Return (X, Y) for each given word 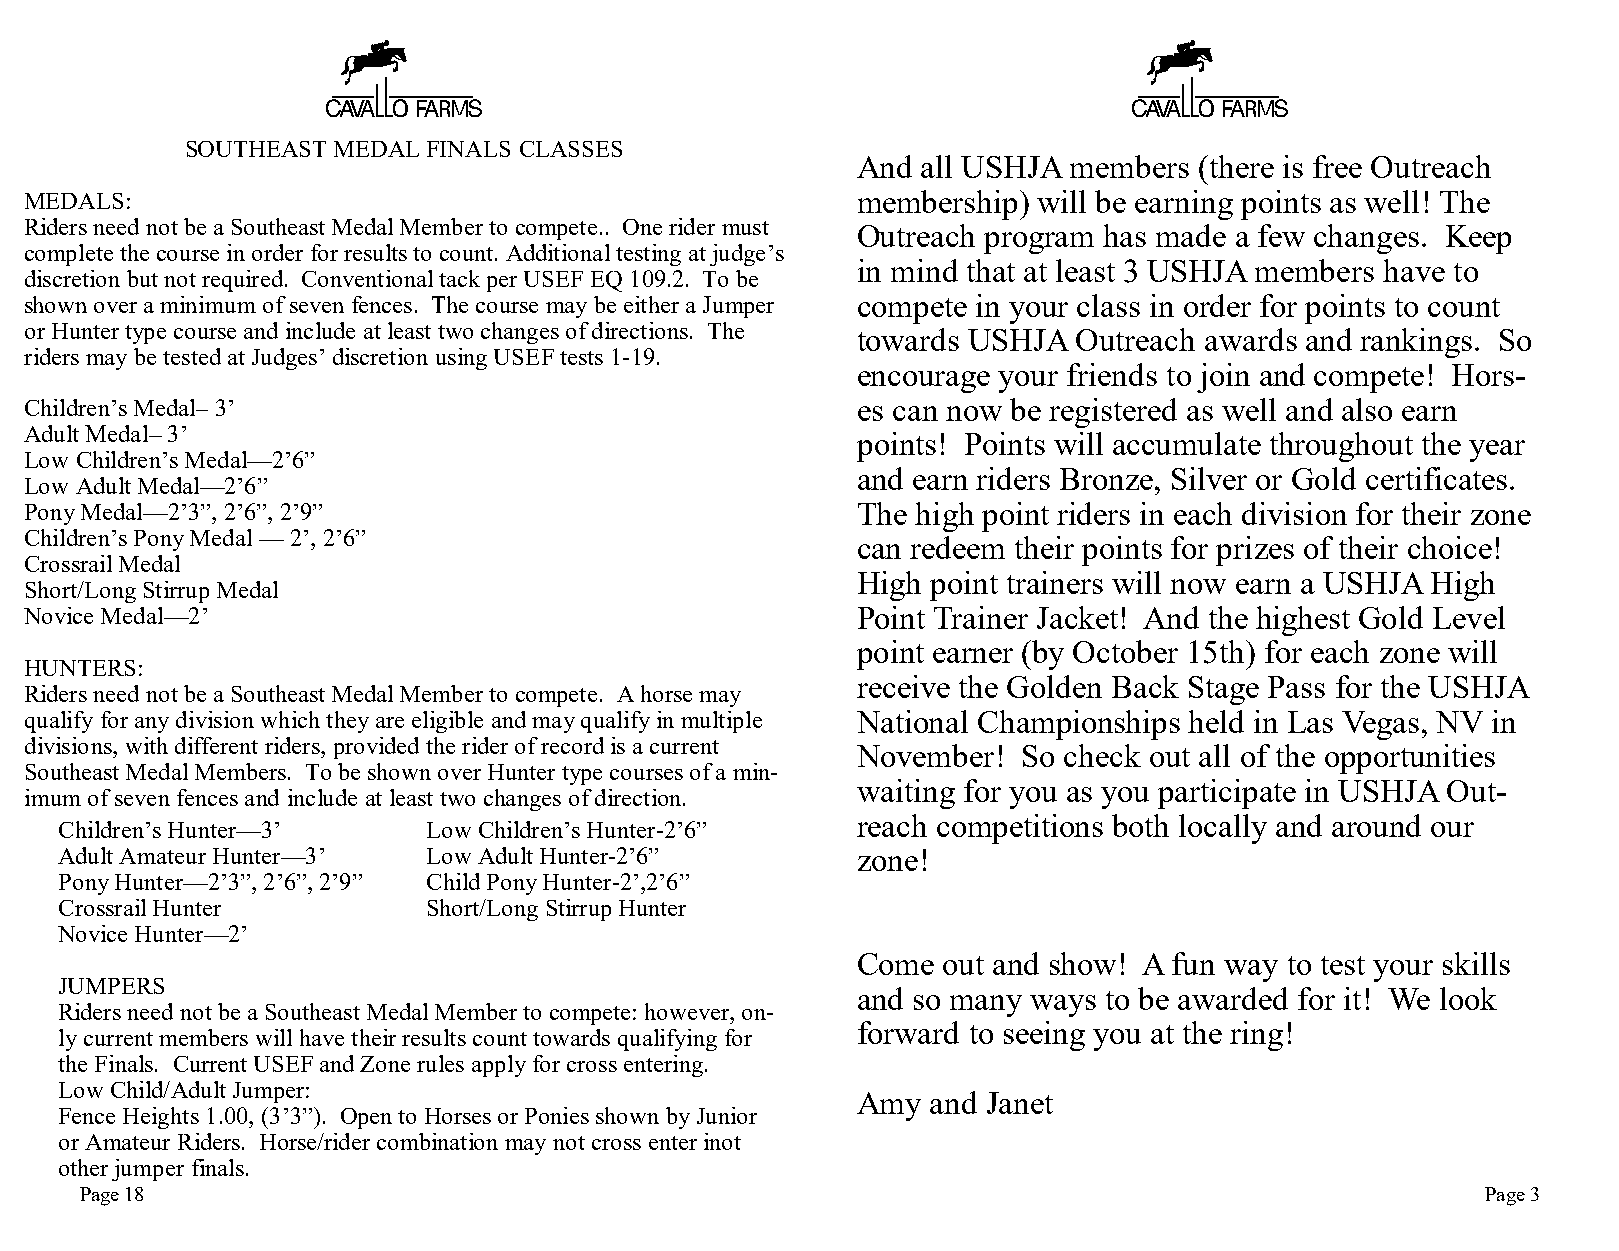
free (1337, 166)
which (290, 719)
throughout (1341, 447)
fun (1193, 963)
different (216, 745)
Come (896, 964)
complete (69, 255)
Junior (727, 1115)
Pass (1296, 687)
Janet (1020, 1103)
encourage (924, 382)
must (745, 228)
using (461, 359)
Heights (161, 1118)
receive (903, 686)
